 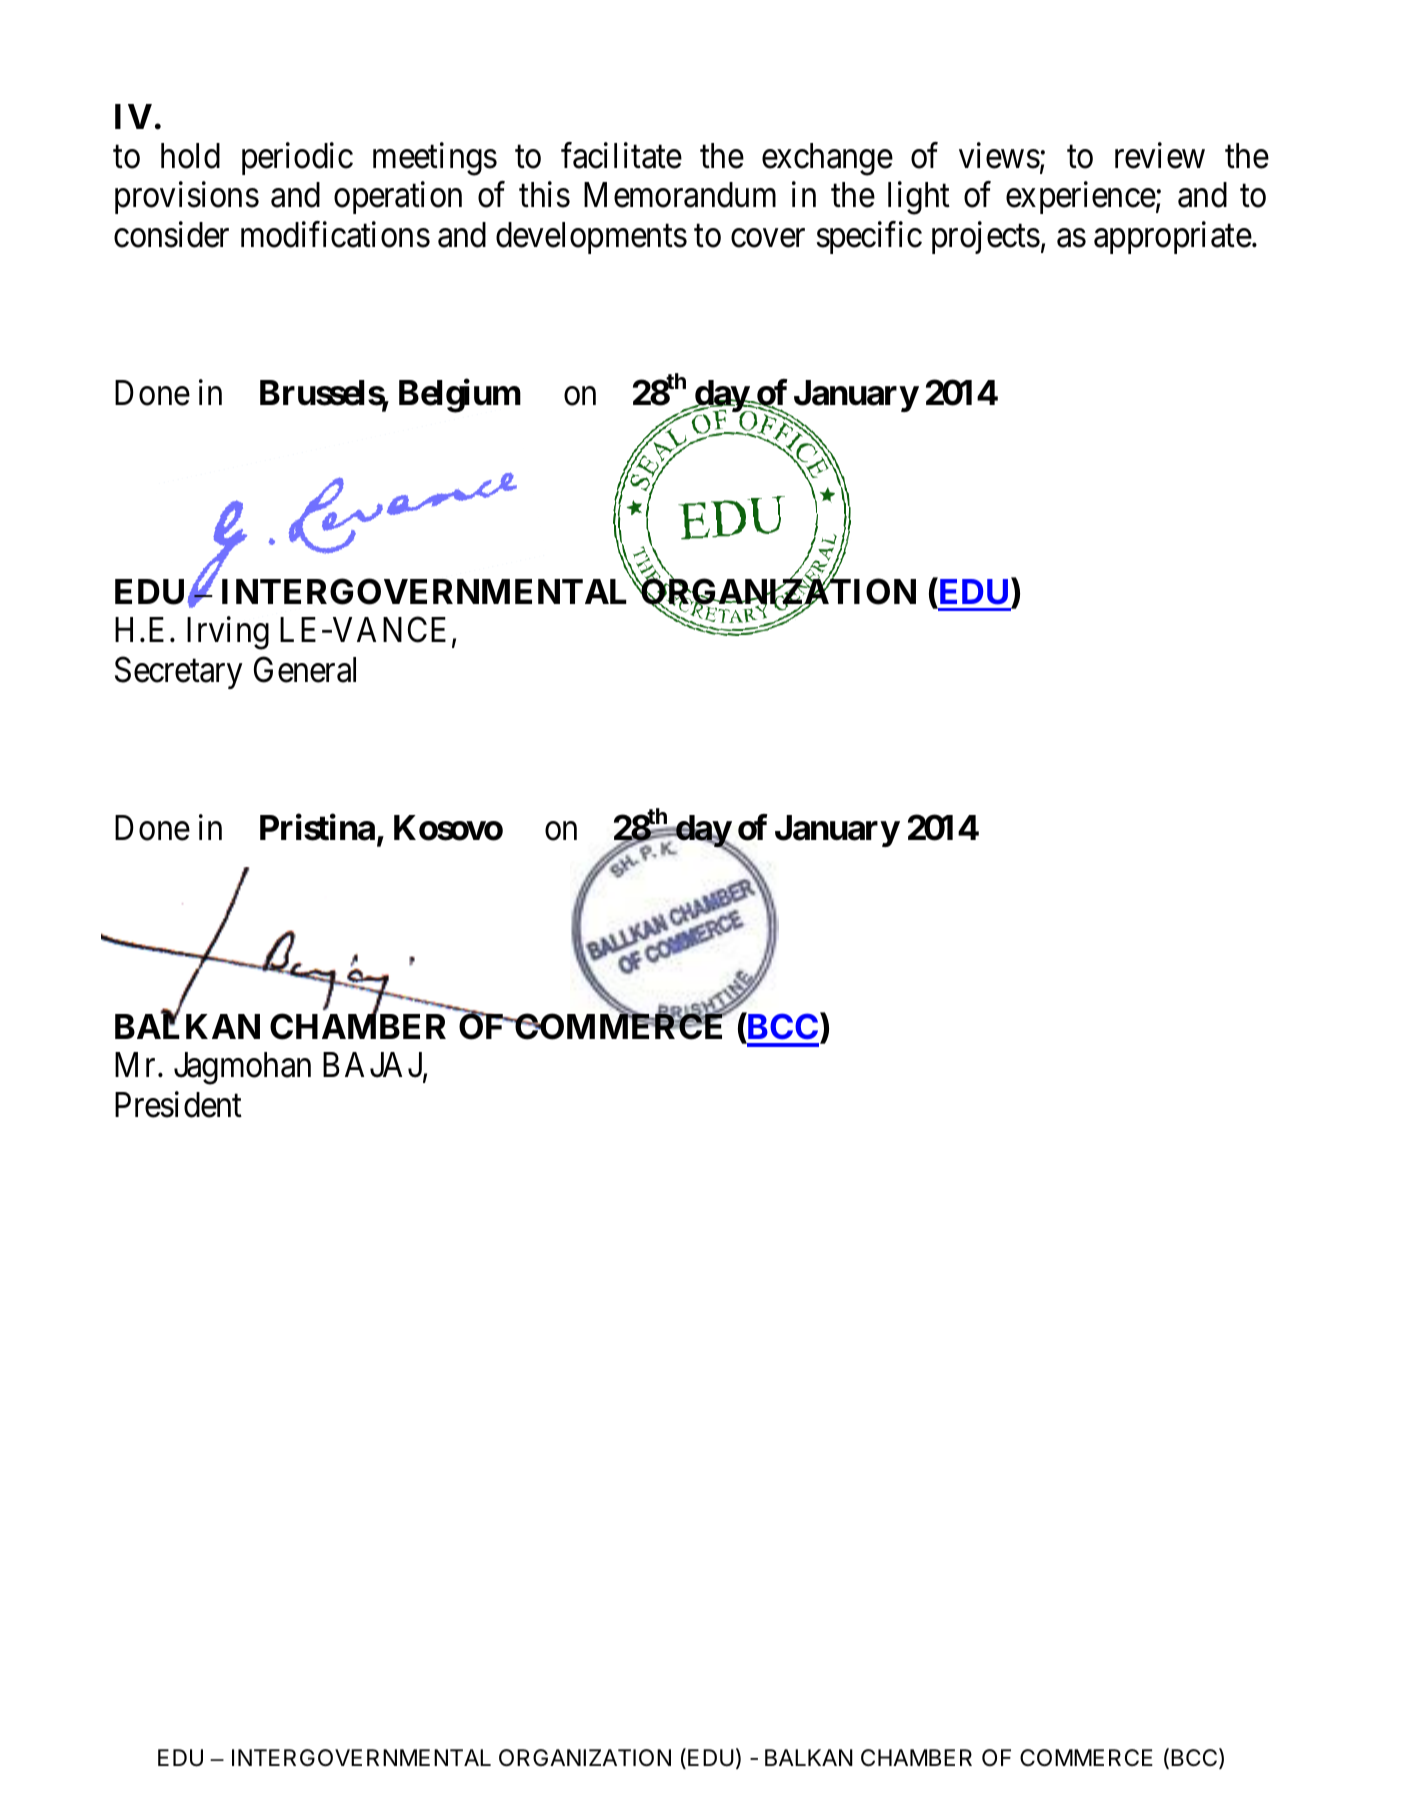 What do you see at coordinates (986, 237) in the page?
I see `projects` at bounding box center [986, 237].
